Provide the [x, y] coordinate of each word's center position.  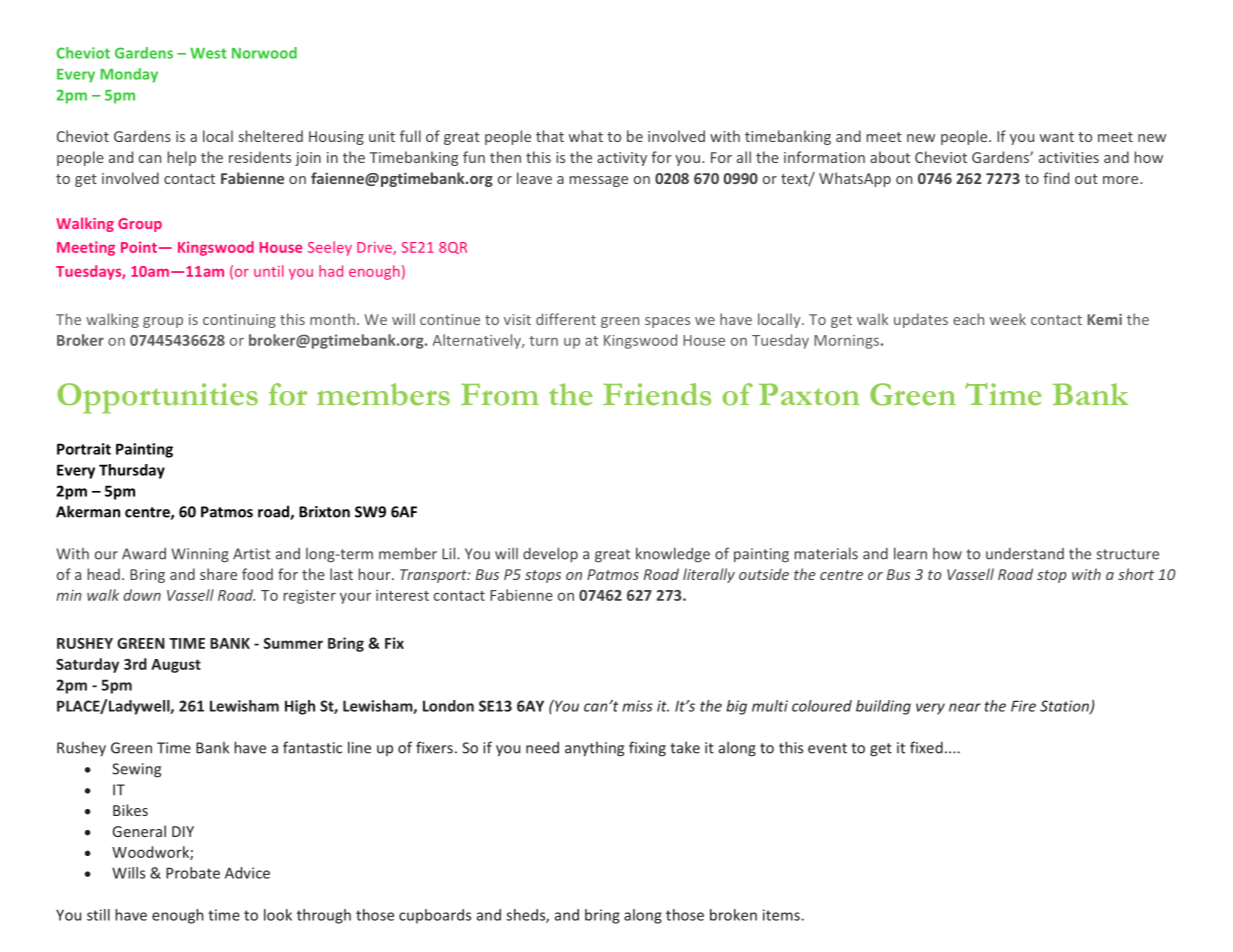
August [176, 666]
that [550, 136]
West [208, 53]
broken [733, 915]
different [566, 319]
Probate [193, 873]
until [269, 271]
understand [1025, 554]
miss [637, 706]
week [1008, 319]
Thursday [132, 471]
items [782, 915]
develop [550, 554]
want [1057, 137]
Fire [1023, 706]
